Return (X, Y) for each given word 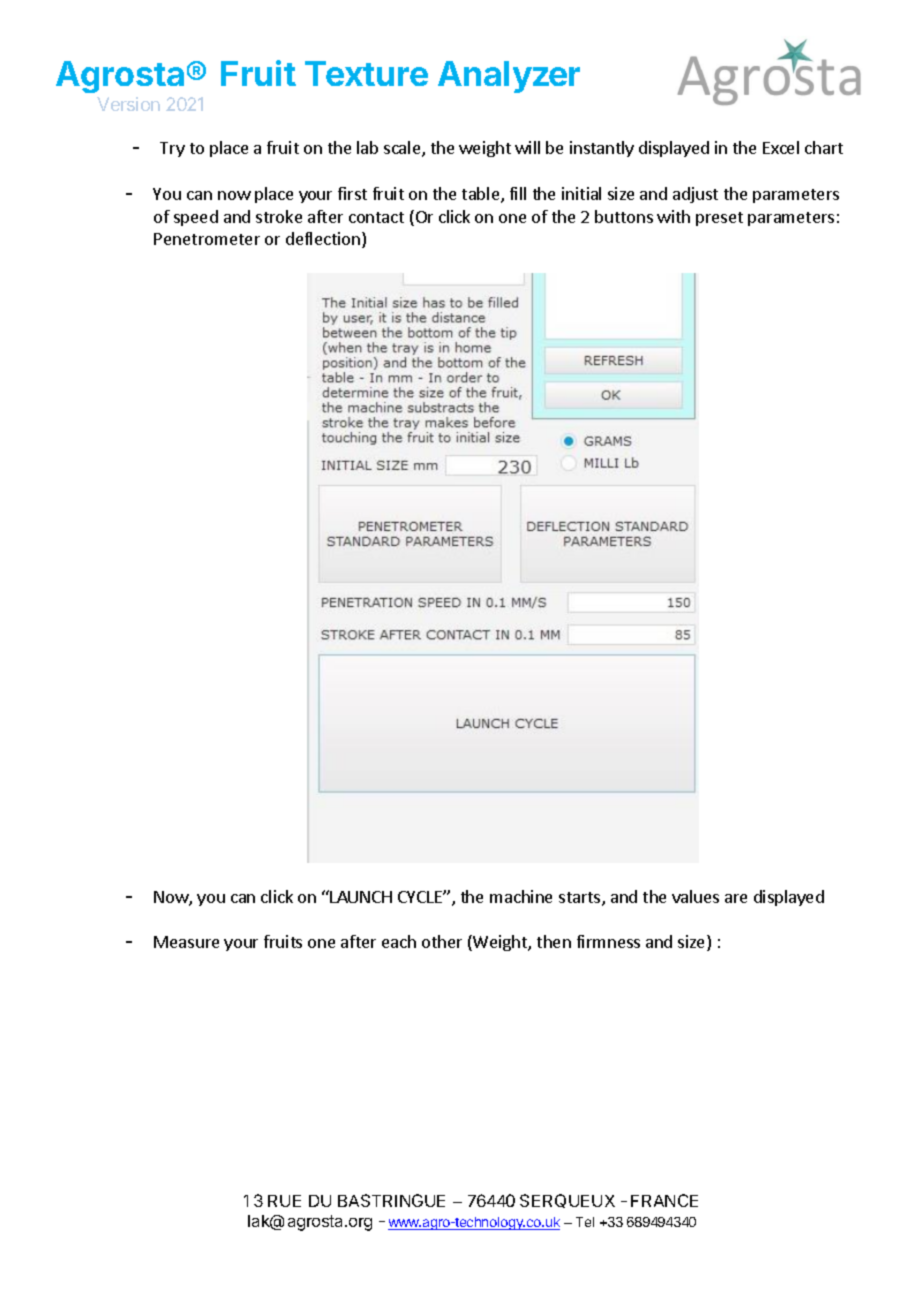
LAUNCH (361, 897)
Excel (781, 147)
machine (521, 896)
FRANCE (664, 1200)
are (736, 898)
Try (172, 149)
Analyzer (509, 77)
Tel (585, 1222)
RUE (284, 1201)
